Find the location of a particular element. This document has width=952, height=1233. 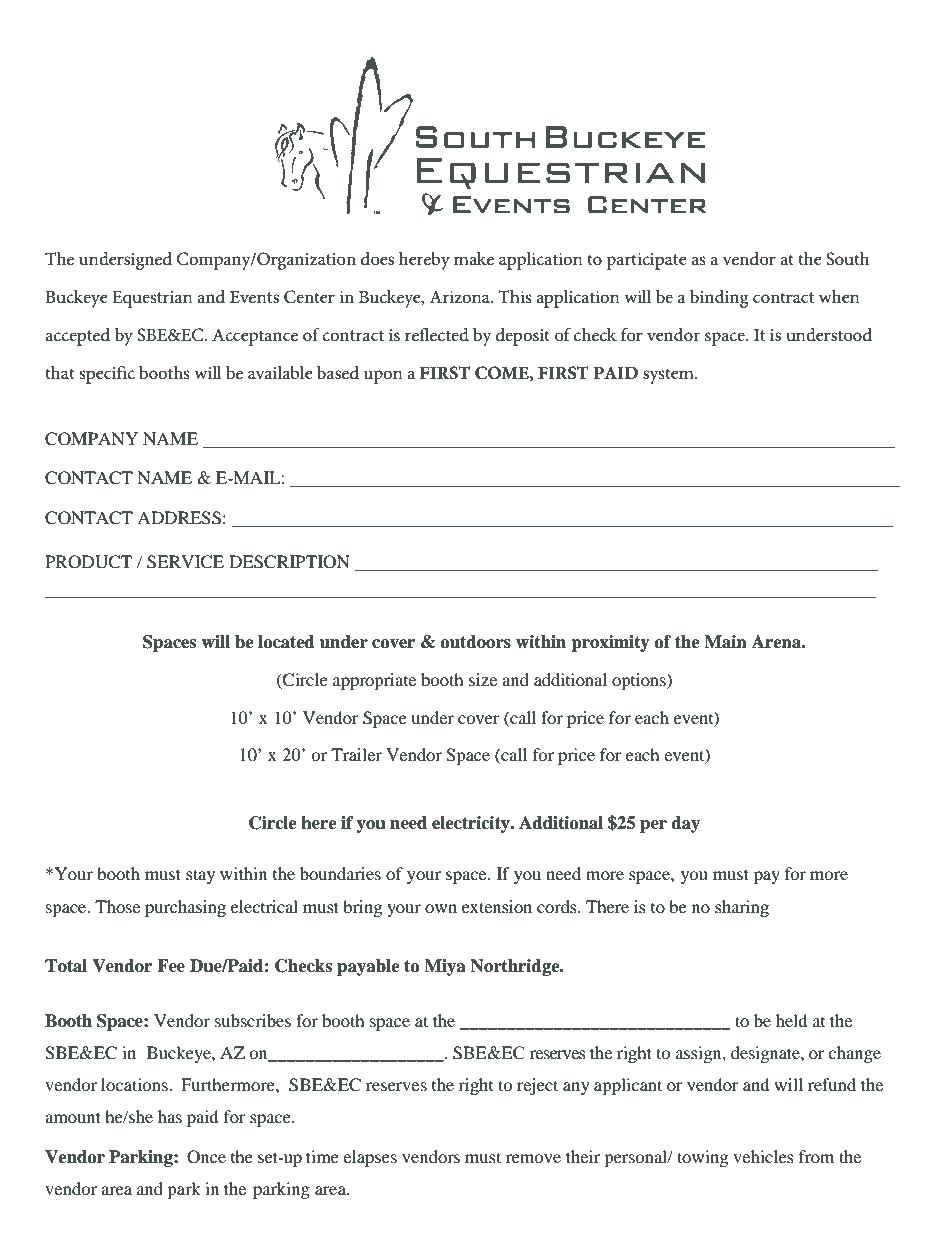

ADDRESS is located at coordinates (179, 518).
